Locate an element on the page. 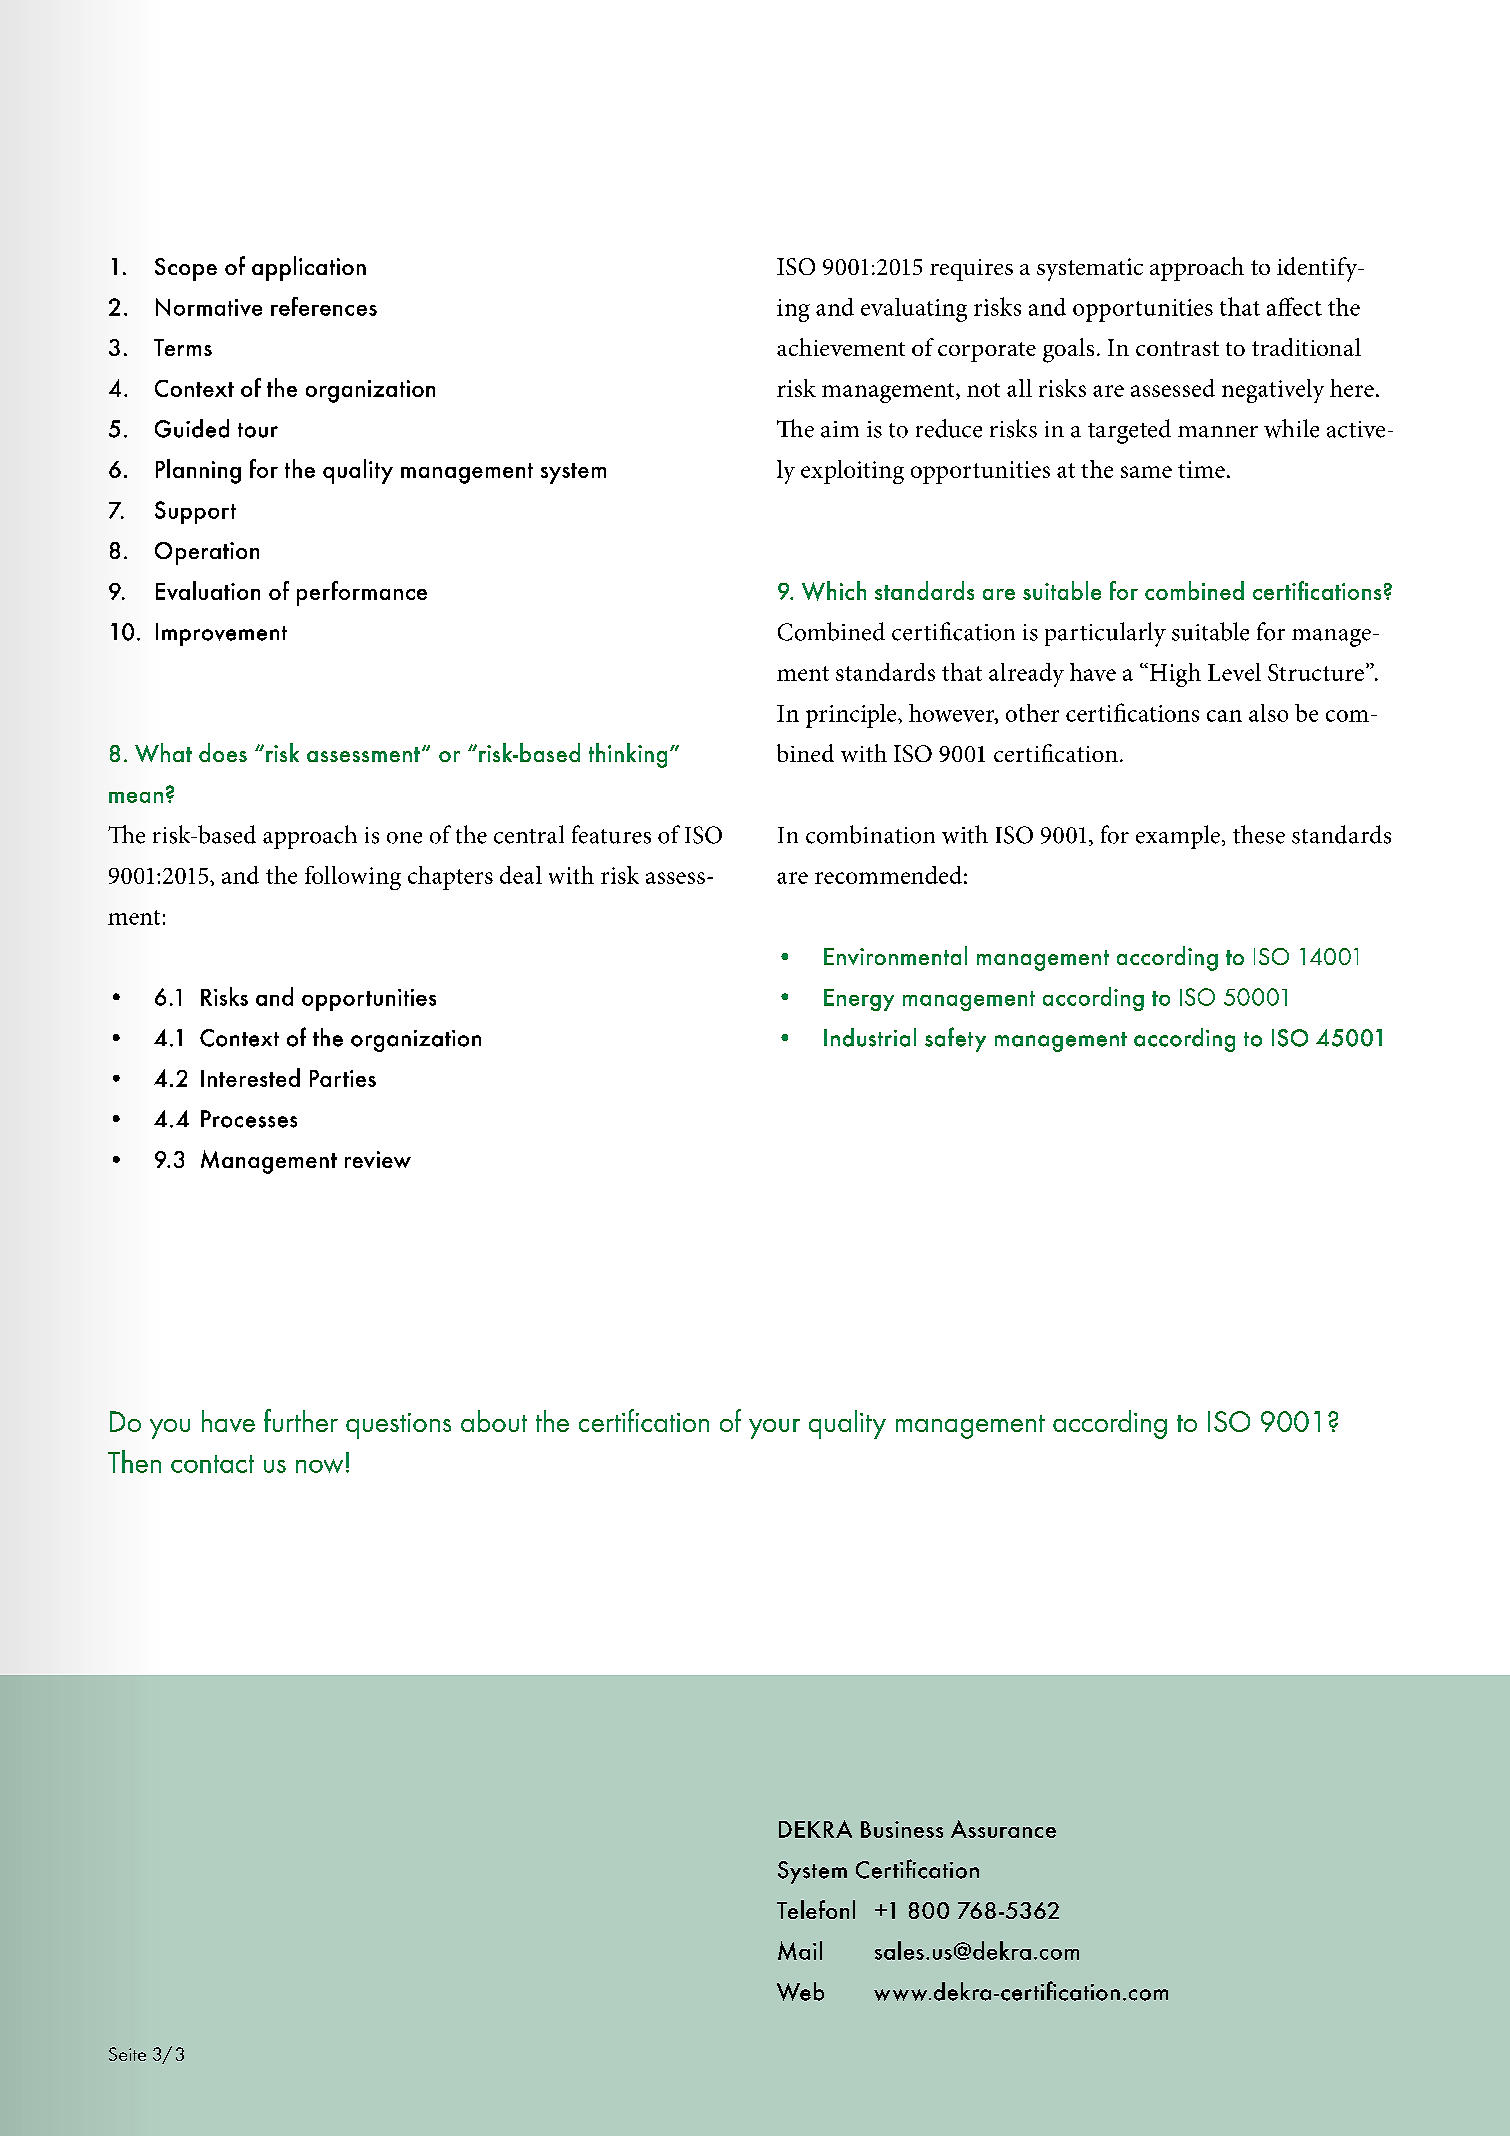 Image resolution: width=1510 pixels, height=2136 pixels. about is located at coordinates (494, 1421).
